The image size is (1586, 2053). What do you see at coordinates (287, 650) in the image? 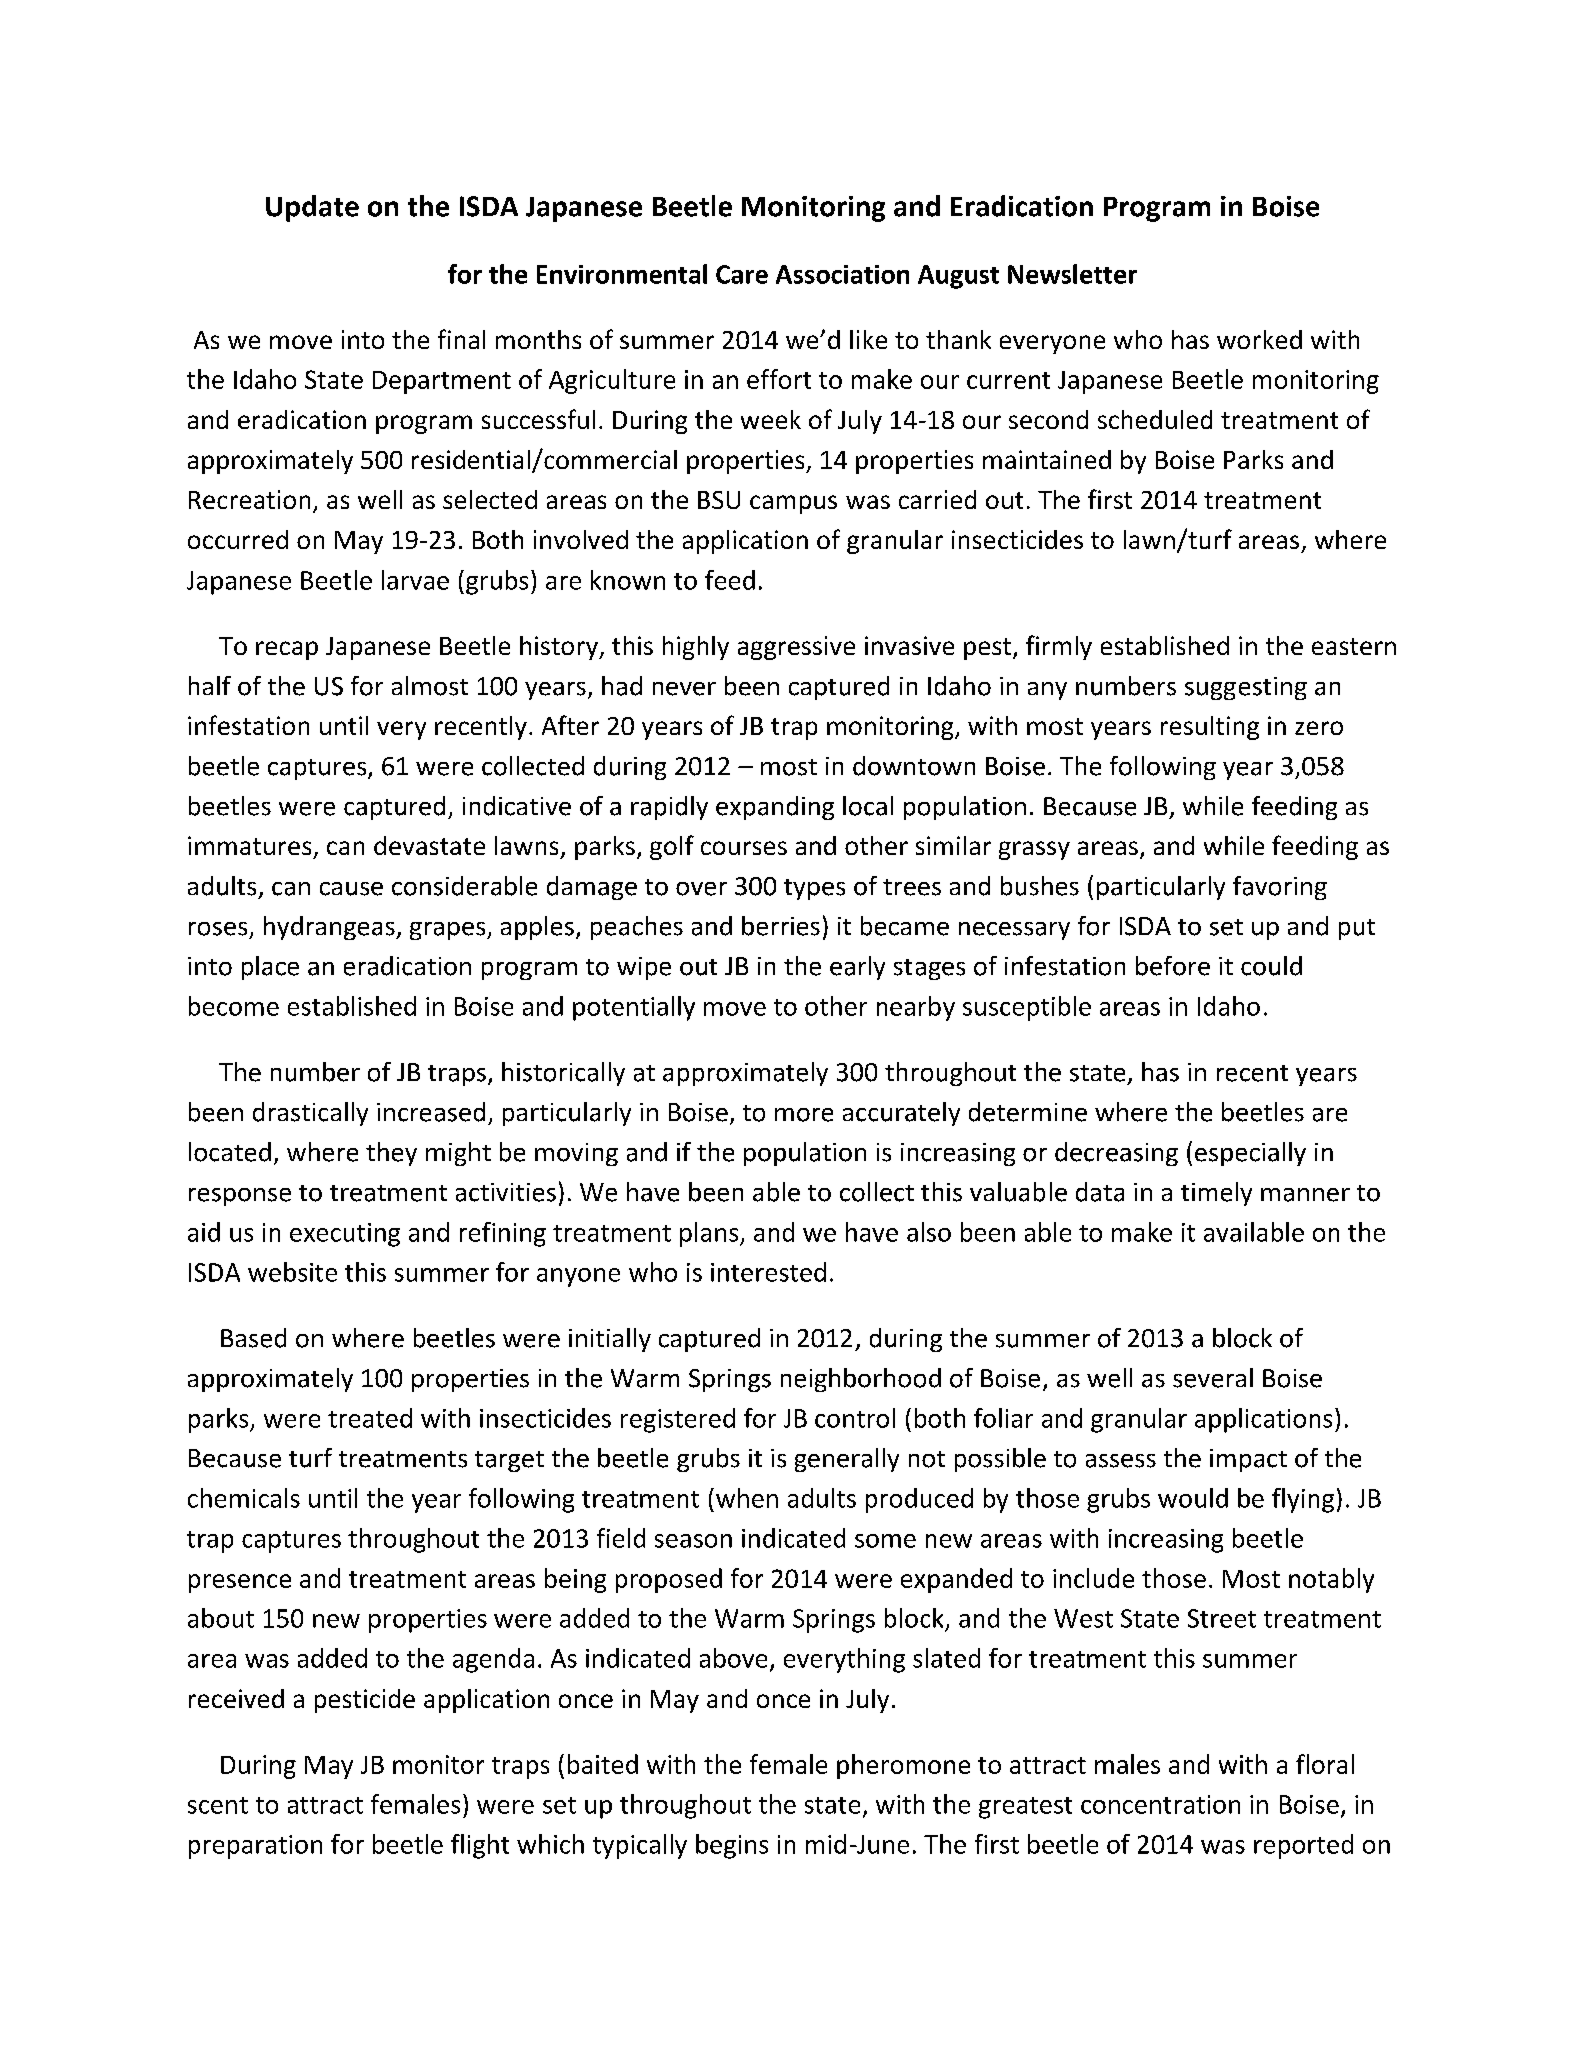
I see `recap` at bounding box center [287, 650].
